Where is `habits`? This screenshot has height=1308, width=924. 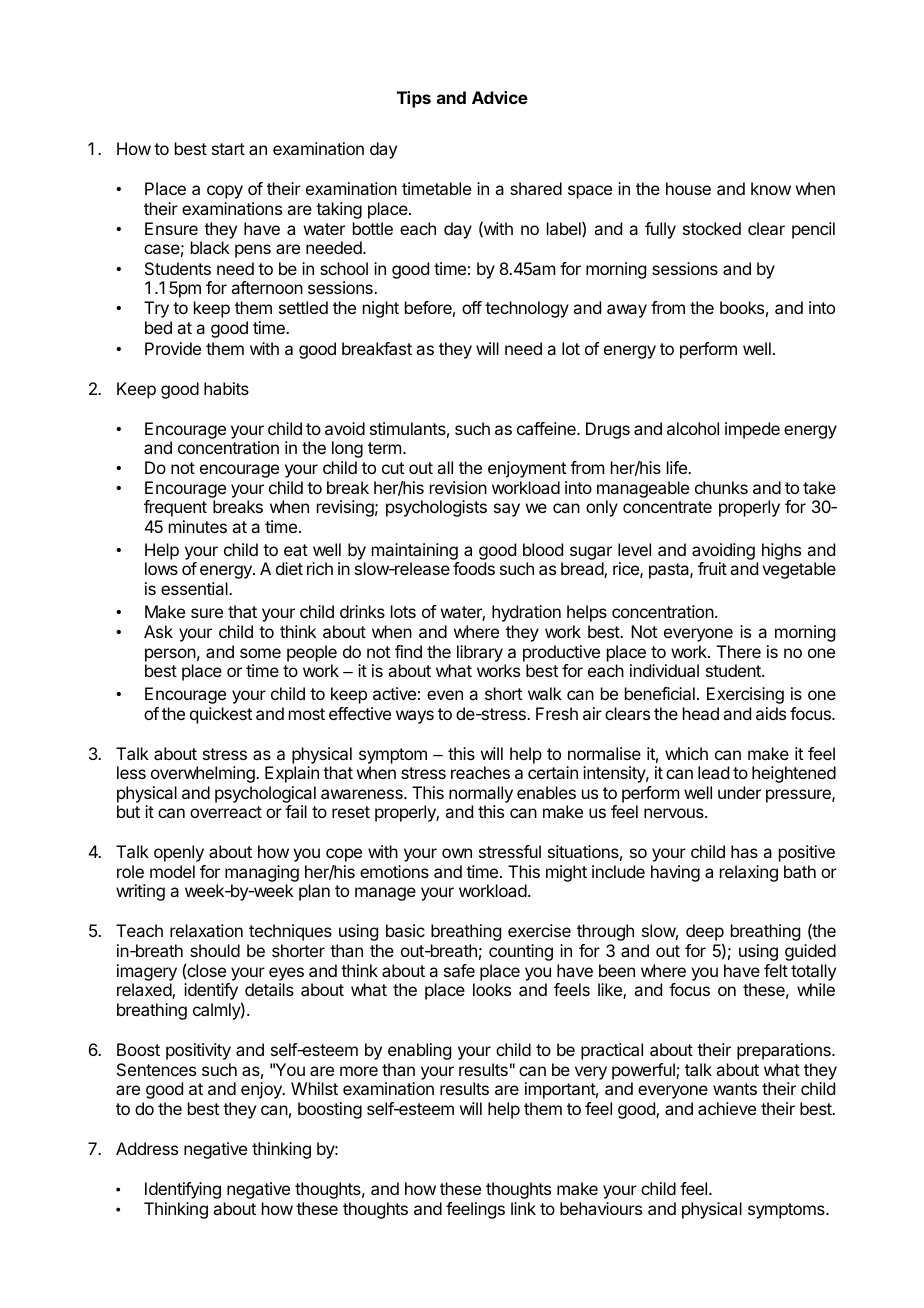 habits is located at coordinates (226, 388).
